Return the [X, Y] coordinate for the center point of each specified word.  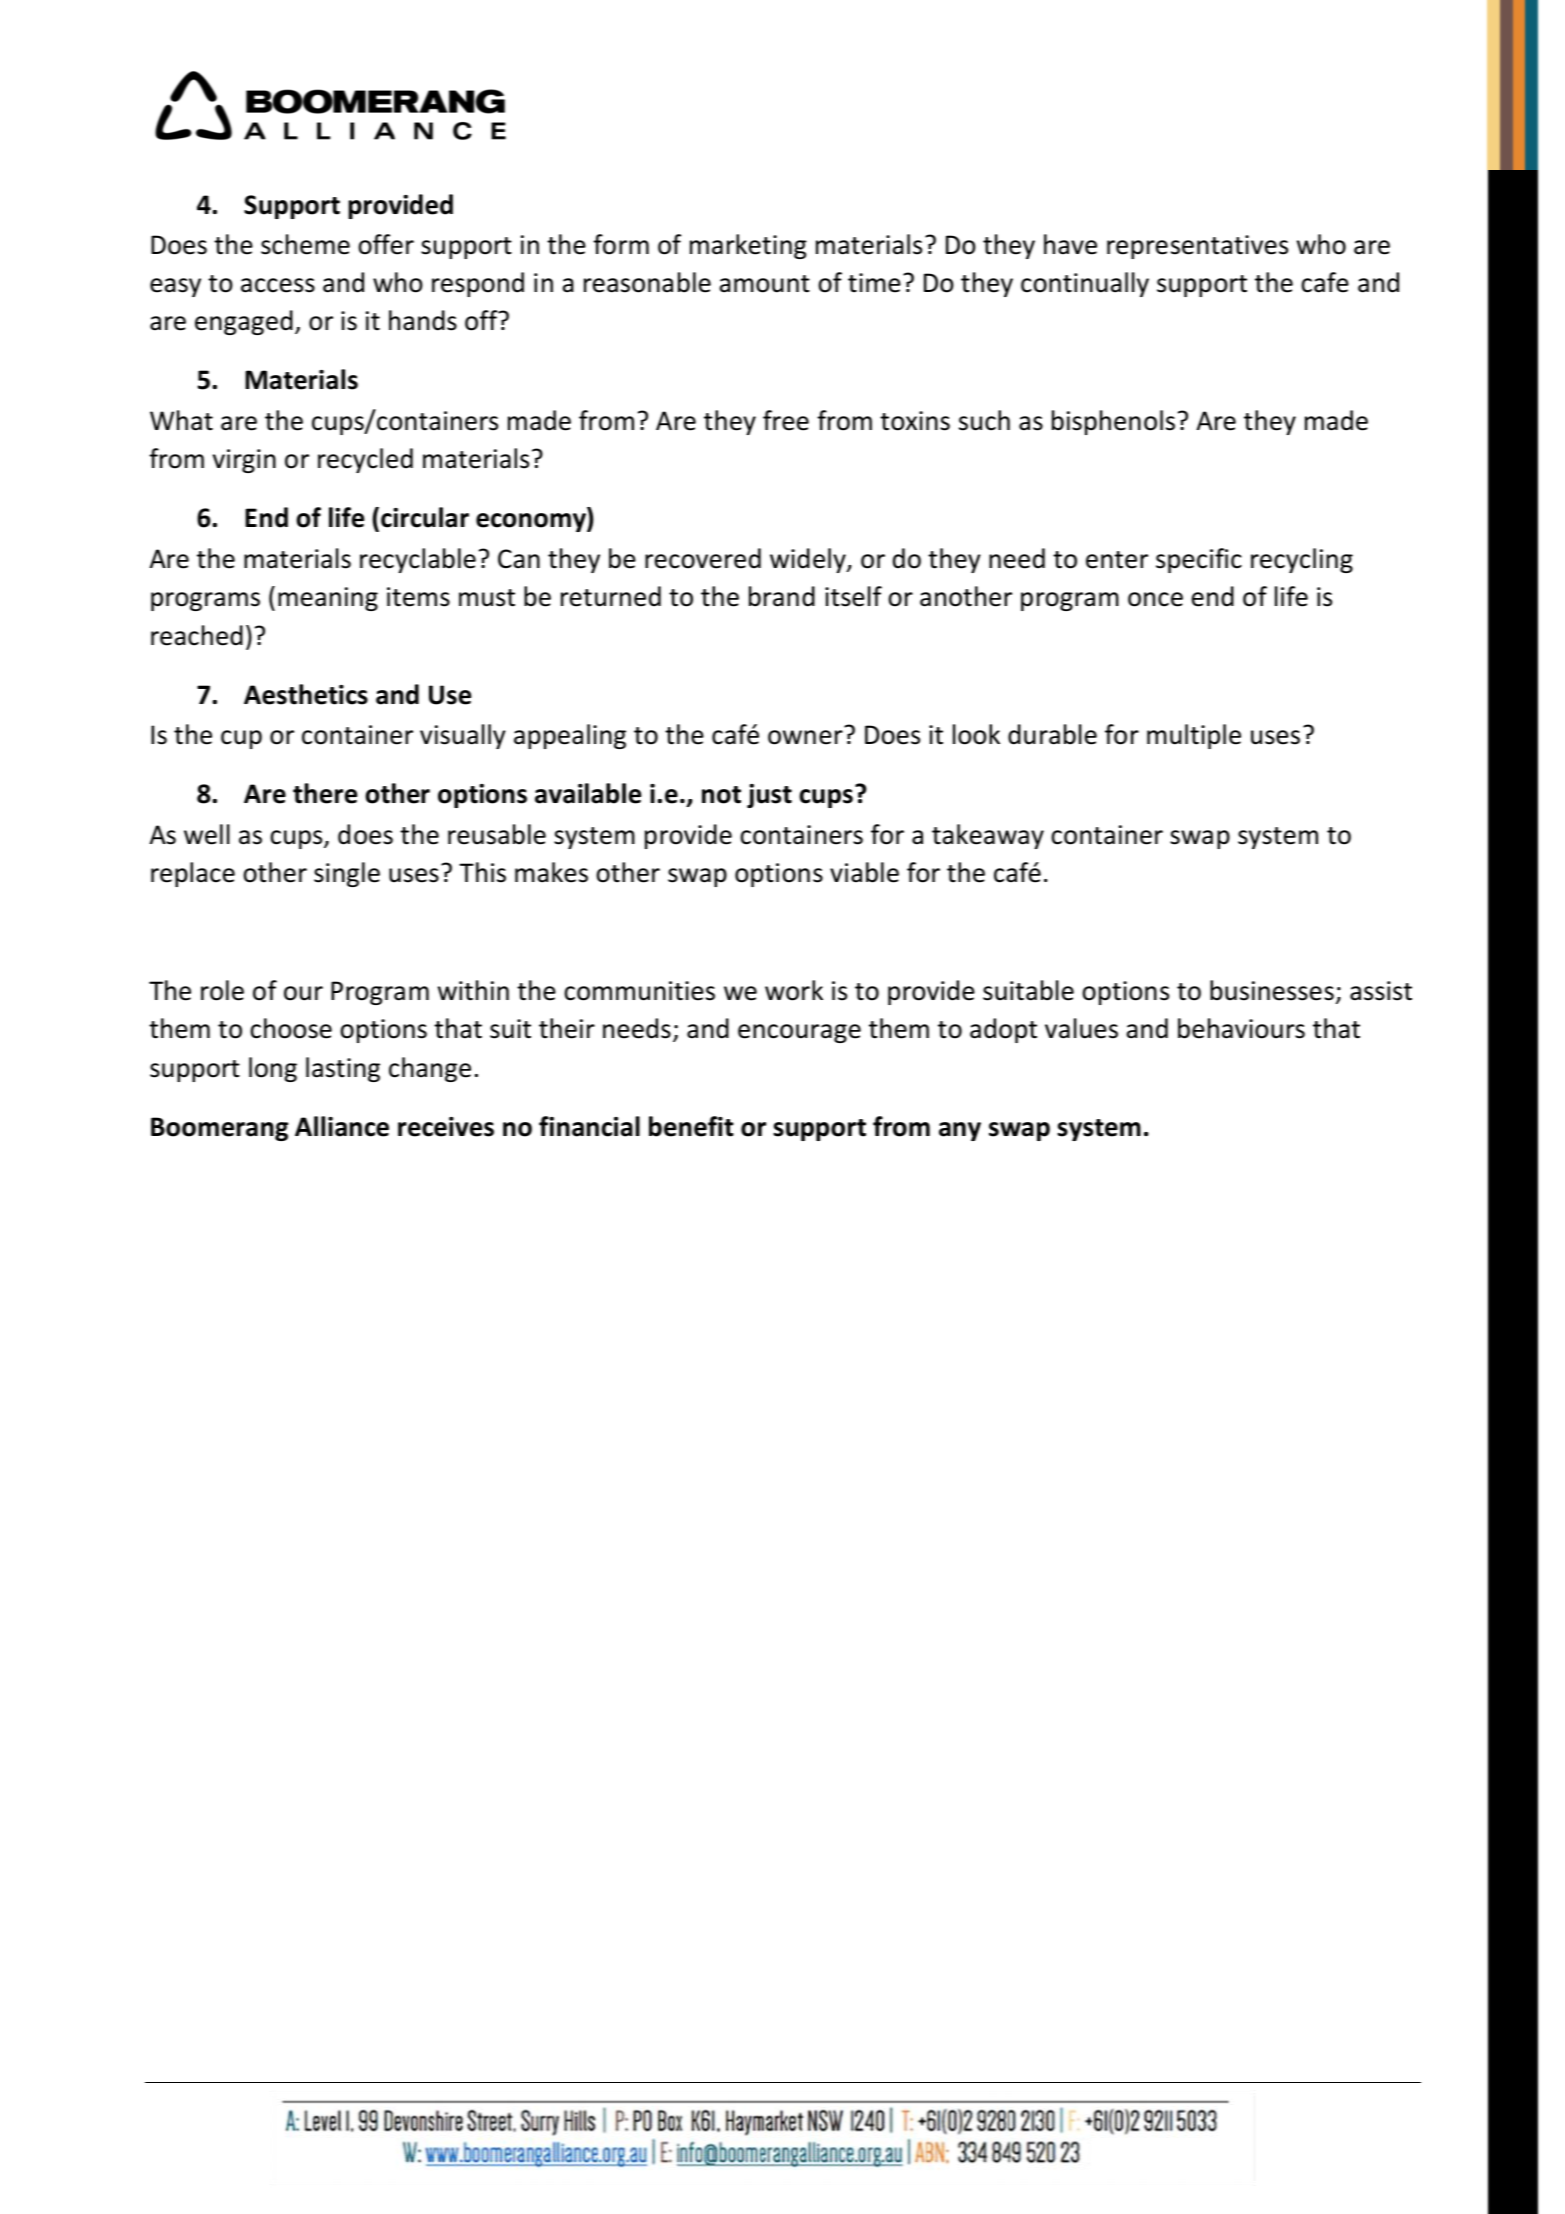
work [794, 990]
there [325, 793]
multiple [1194, 736]
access [278, 285]
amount [765, 284]
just [769, 796]
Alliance [342, 1126]
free [786, 420]
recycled [365, 460]
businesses [1272, 990]
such [984, 420]
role [222, 990]
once [1155, 599]
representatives [1197, 247]
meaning [328, 599]
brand [782, 596]
